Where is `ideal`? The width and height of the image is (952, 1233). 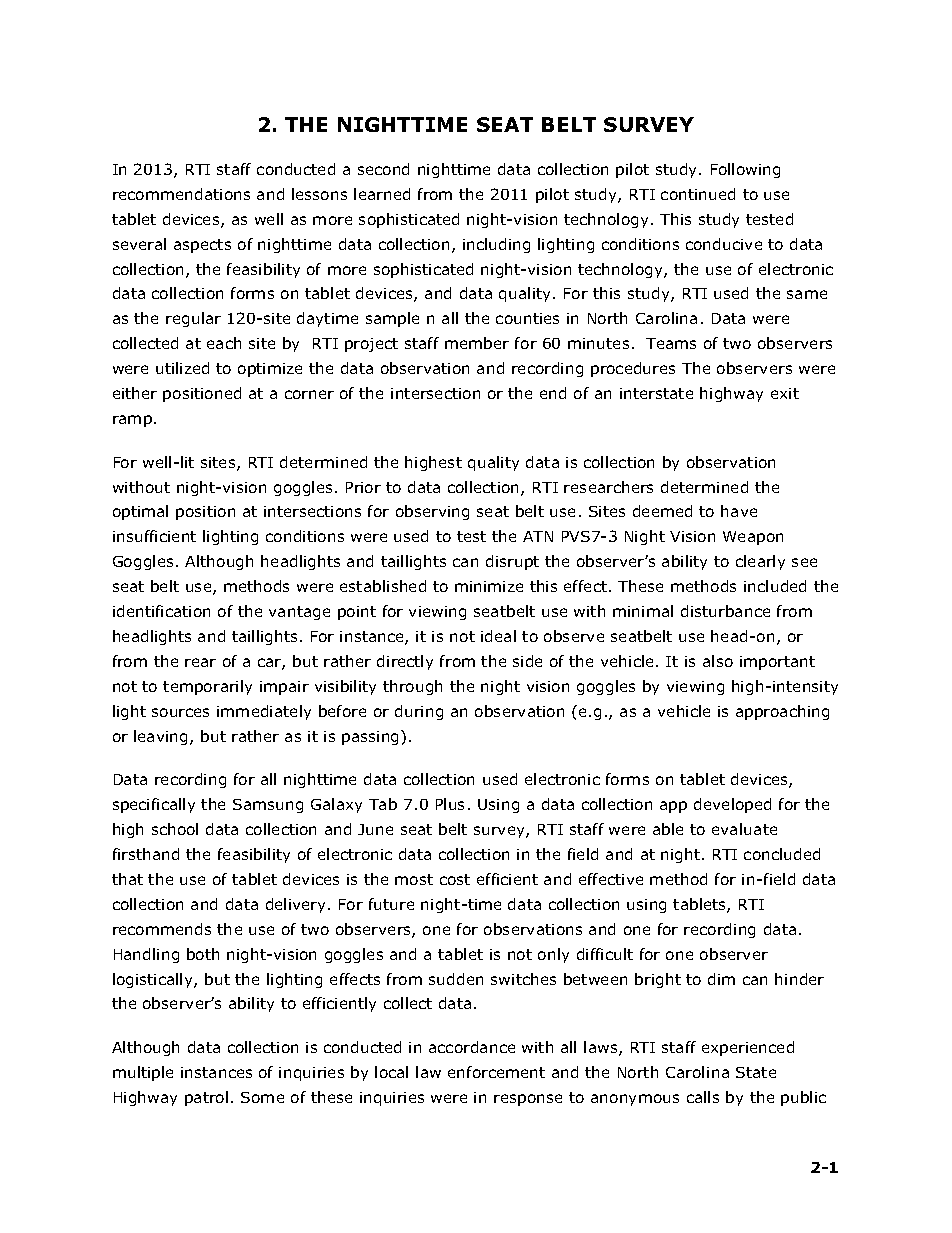
ideal is located at coordinates (498, 636).
